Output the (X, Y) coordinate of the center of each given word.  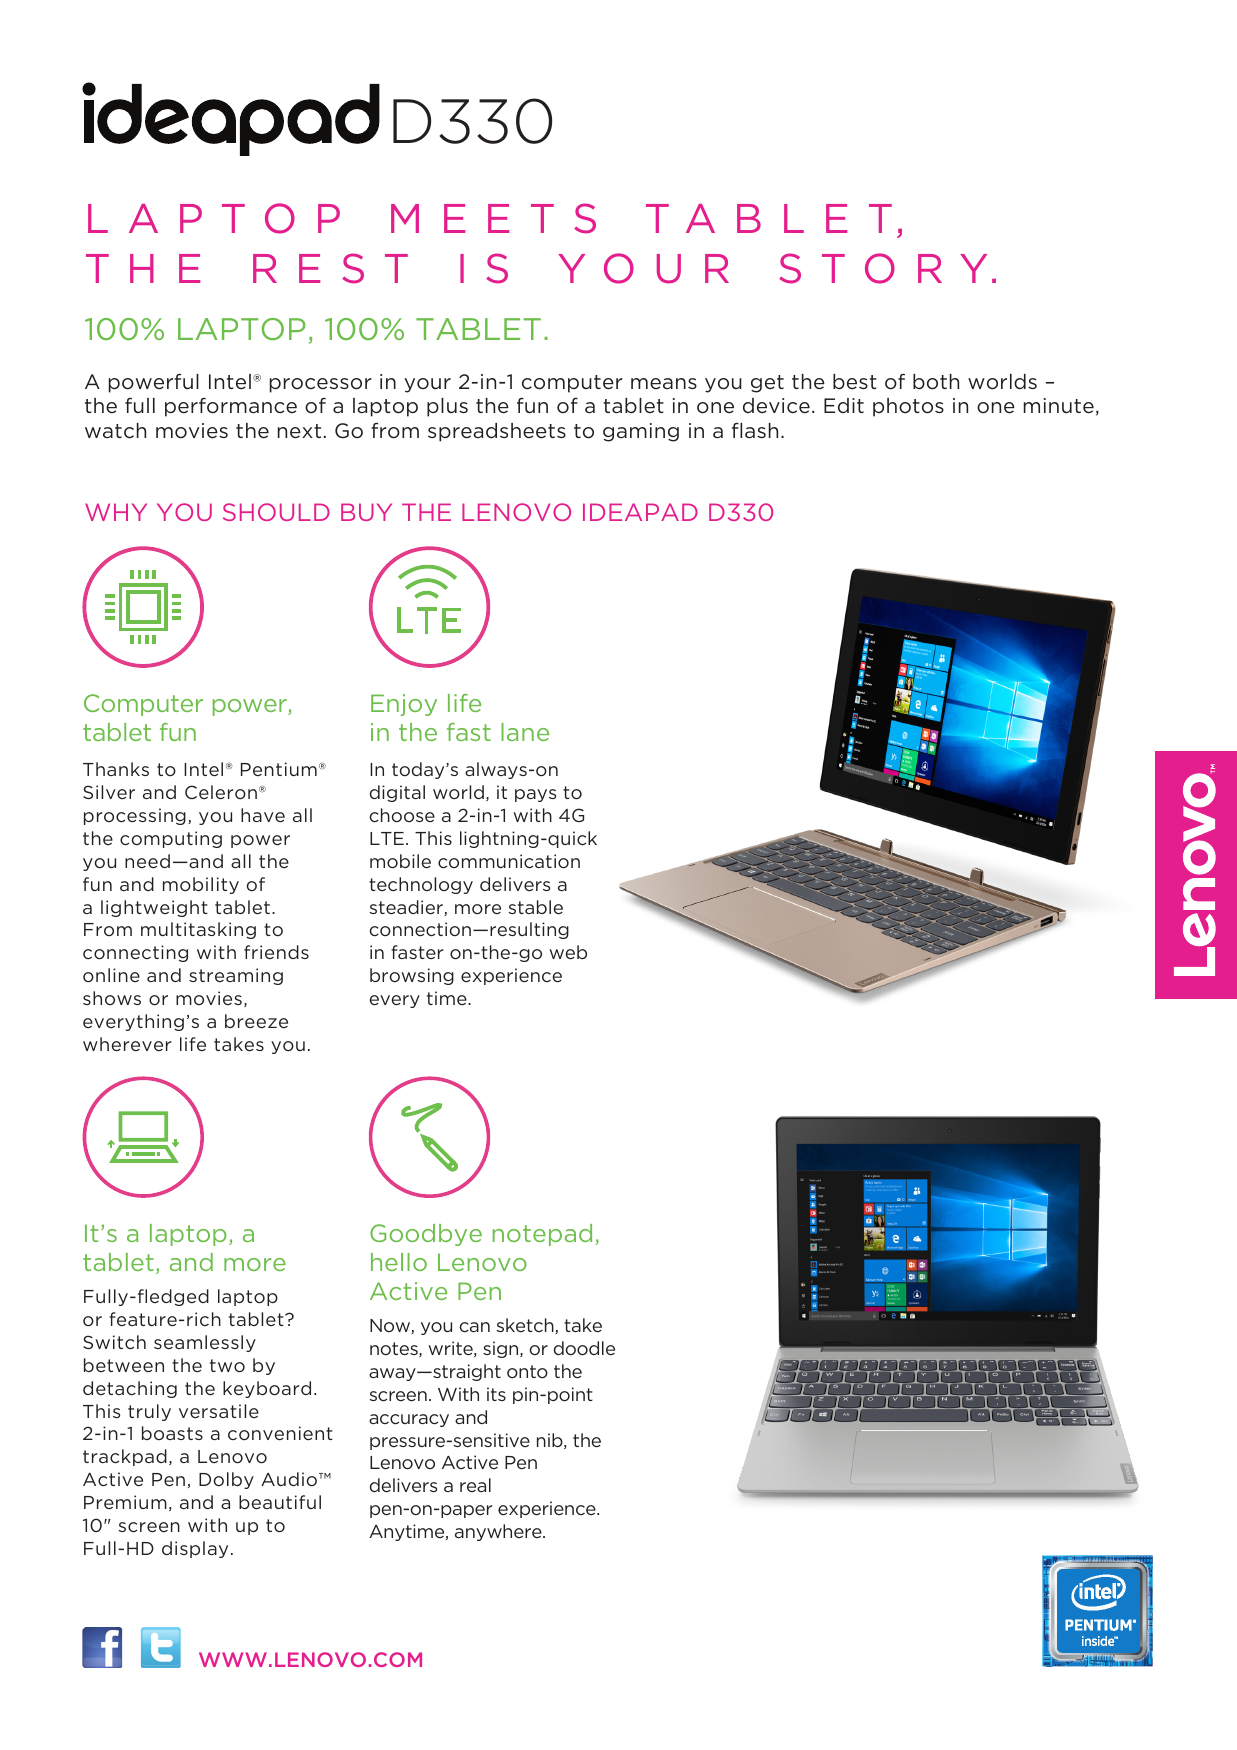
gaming (641, 432)
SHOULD (276, 512)
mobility (201, 885)
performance (231, 407)
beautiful (280, 1502)
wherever (127, 1044)
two (227, 1365)
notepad (542, 1235)
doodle (584, 1348)
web (568, 952)
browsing (412, 976)
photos (908, 407)
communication (509, 861)
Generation (1017, 405)
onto (527, 1371)
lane (525, 732)
